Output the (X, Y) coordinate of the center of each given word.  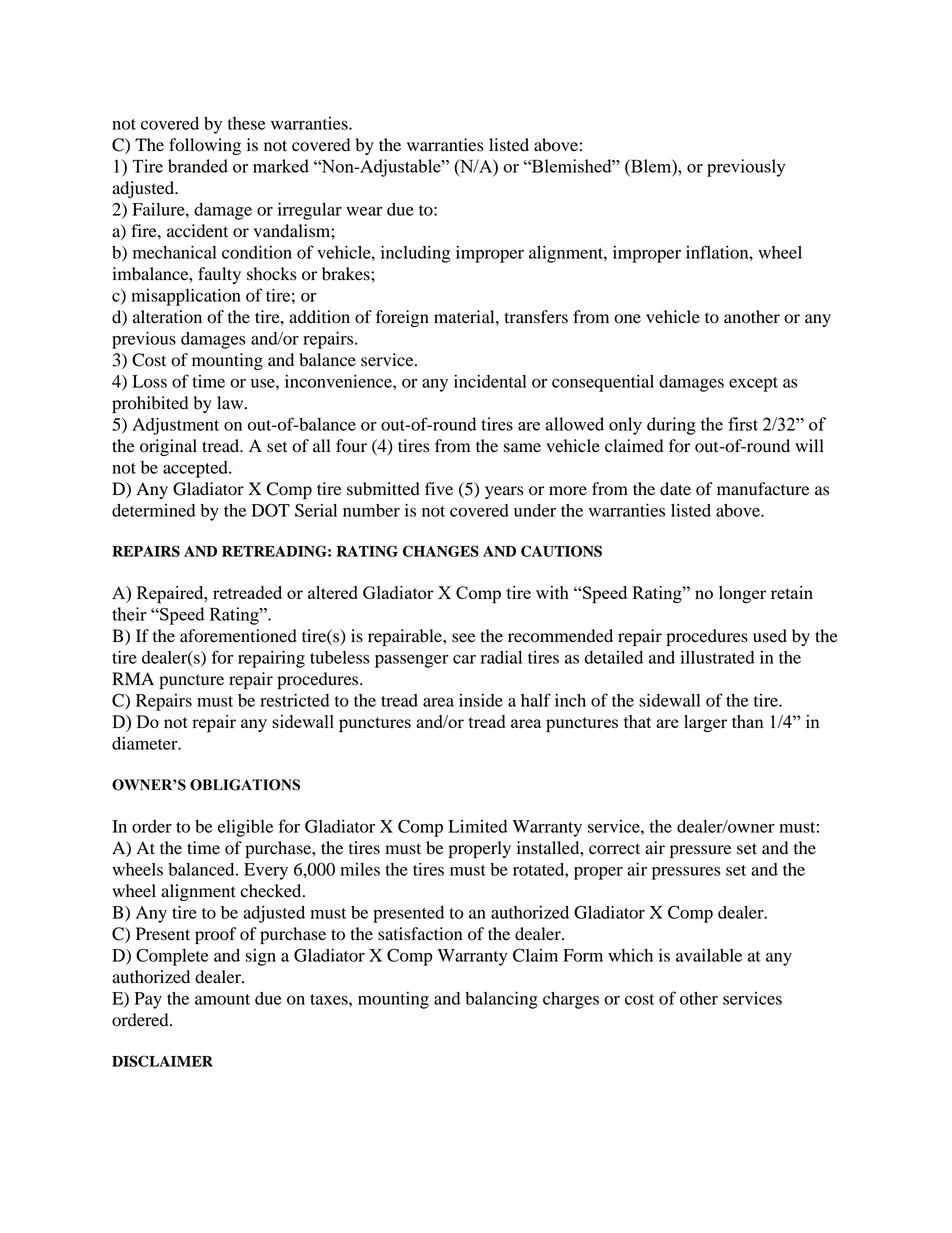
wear (364, 211)
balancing (501, 1000)
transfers (536, 317)
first (743, 424)
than (748, 721)
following (205, 146)
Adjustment (175, 426)
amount (222, 999)
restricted (294, 700)
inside (481, 700)
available (709, 955)
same (522, 448)
